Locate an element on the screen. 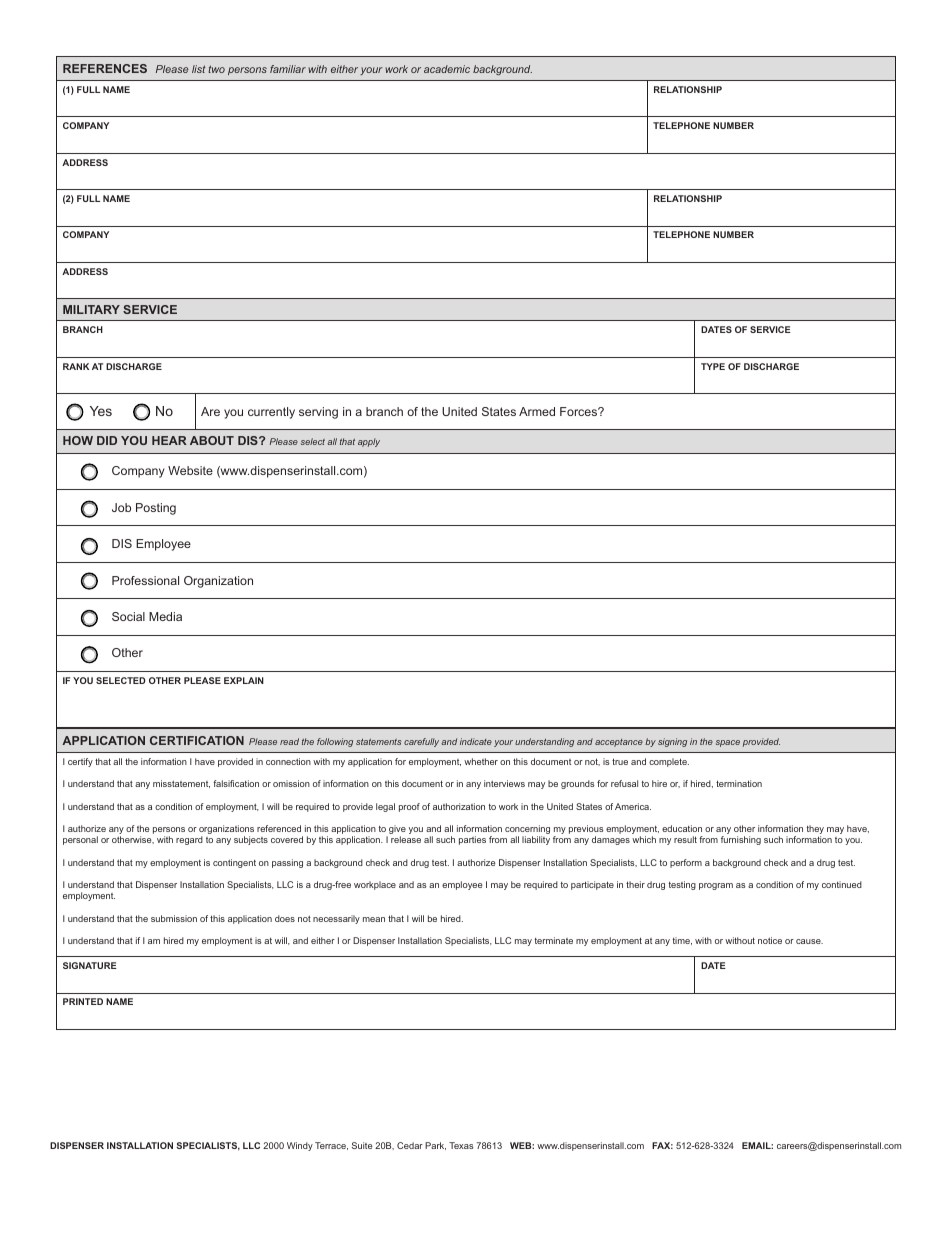 This screenshot has height=1233, width=952. TYPE is located at coordinates (713, 366).
